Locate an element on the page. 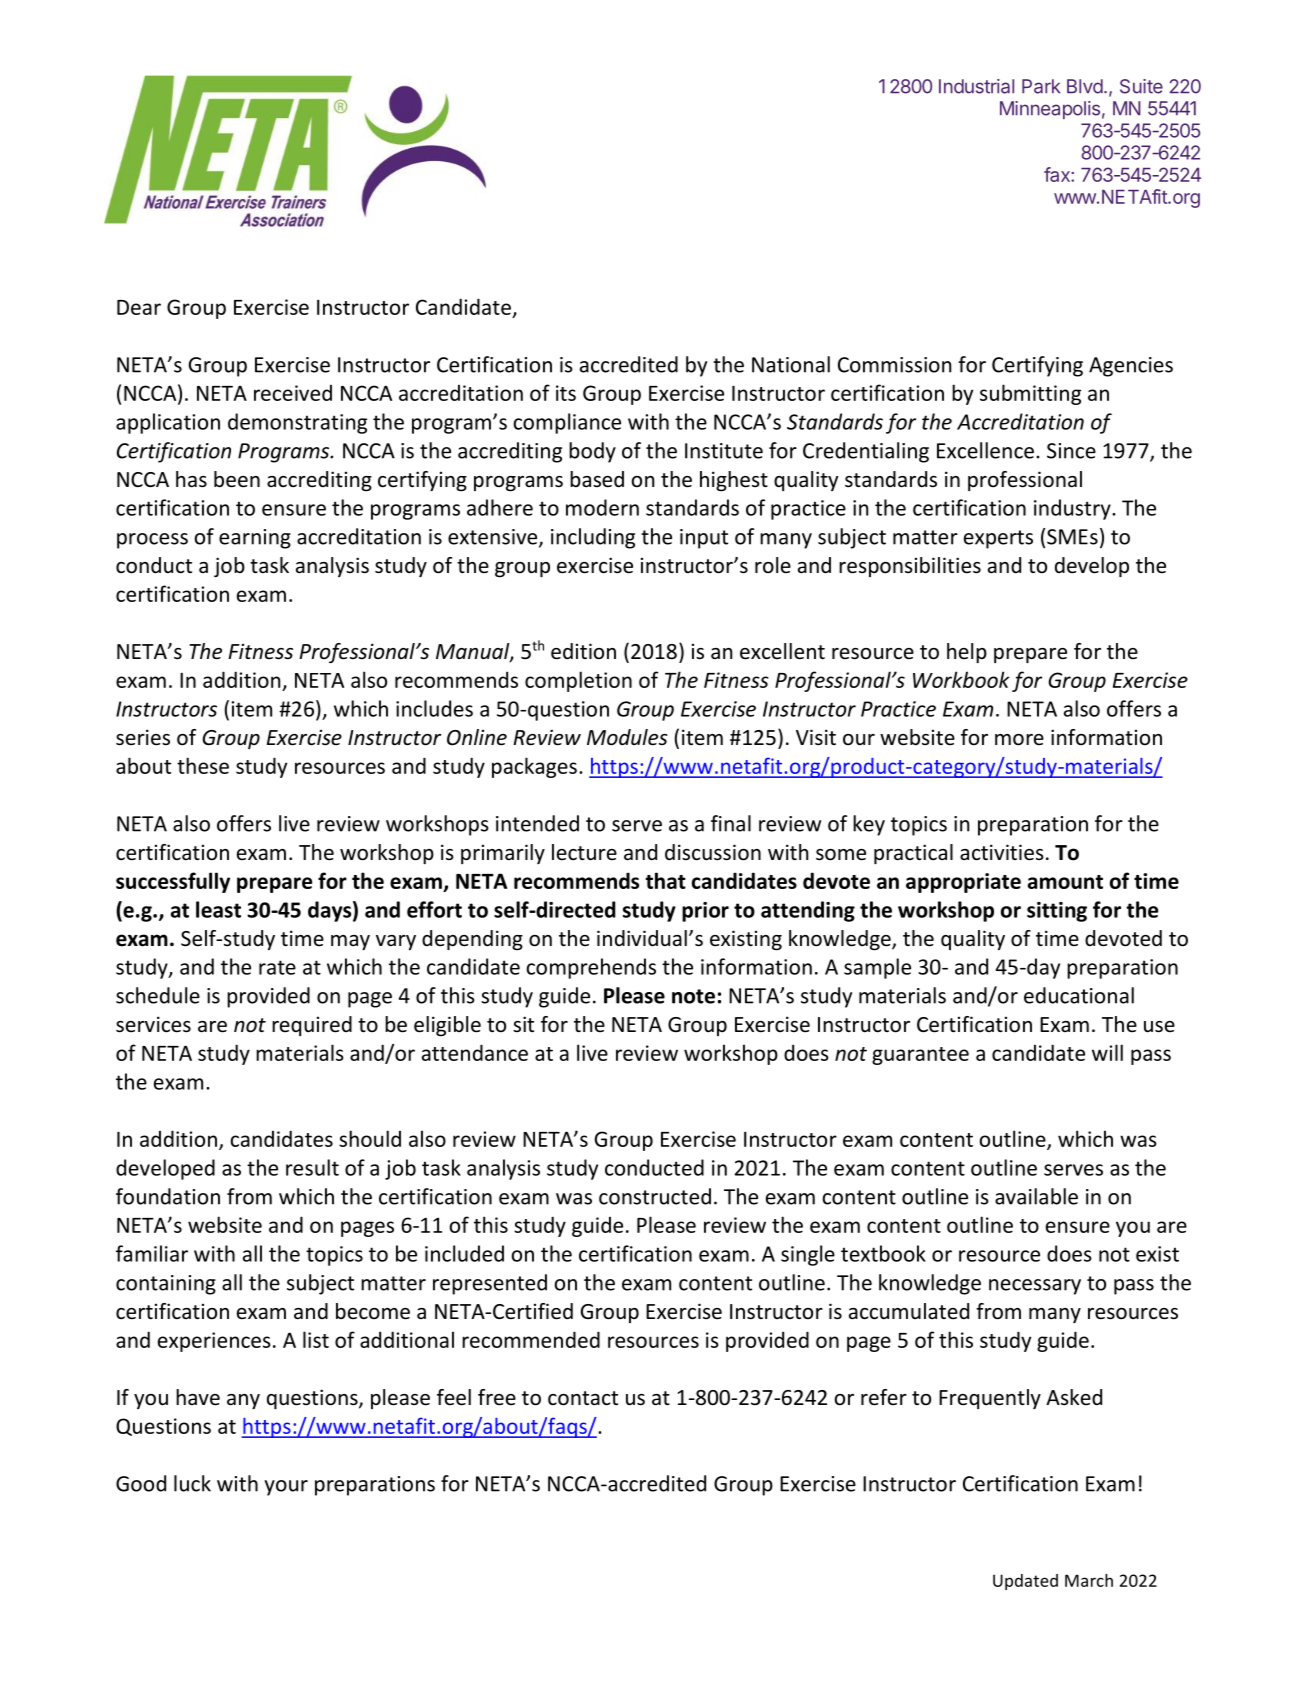 The height and width of the document is (1692, 1308). that is located at coordinates (665, 880).
